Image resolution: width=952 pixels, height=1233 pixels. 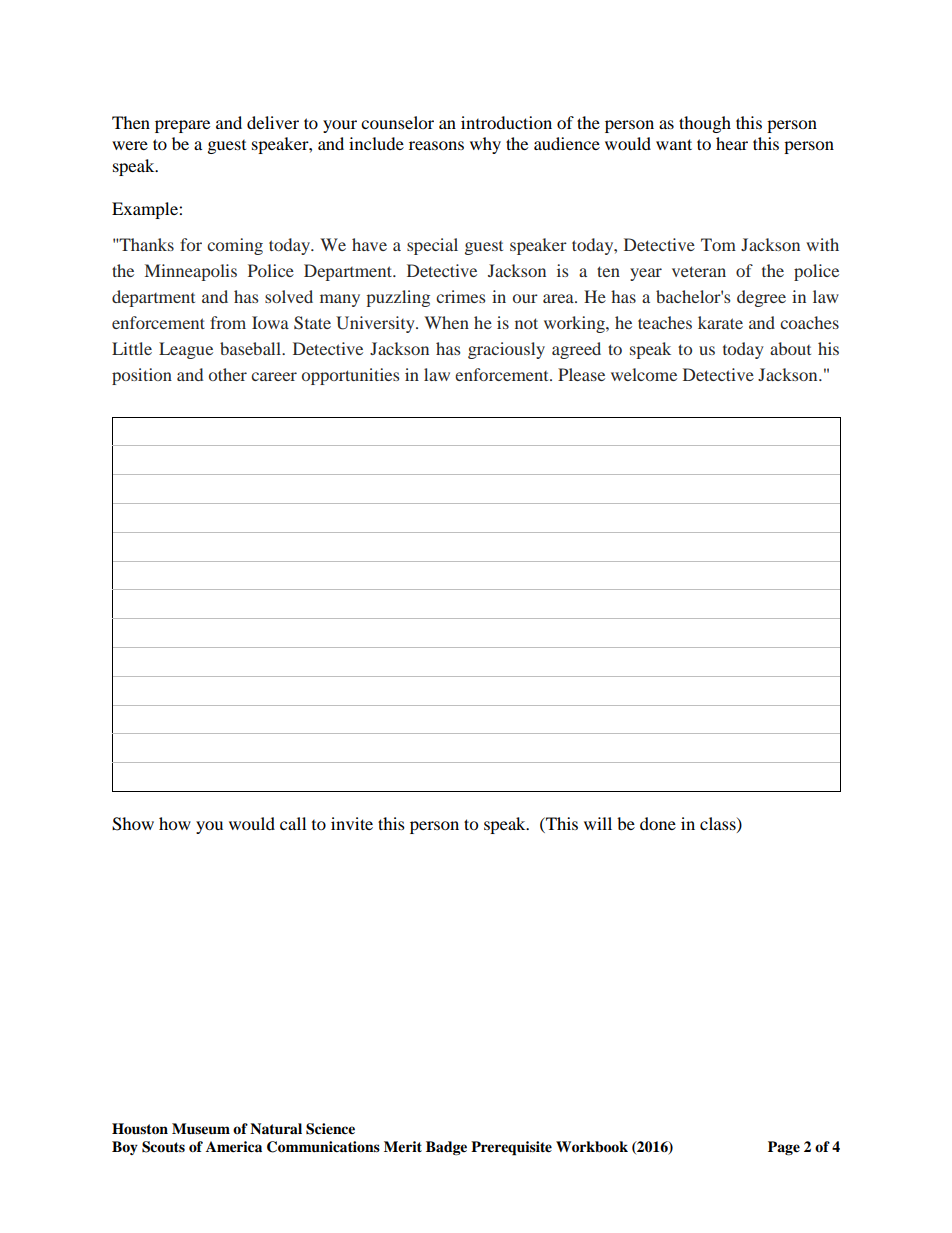 I want to click on why, so click(x=485, y=145).
